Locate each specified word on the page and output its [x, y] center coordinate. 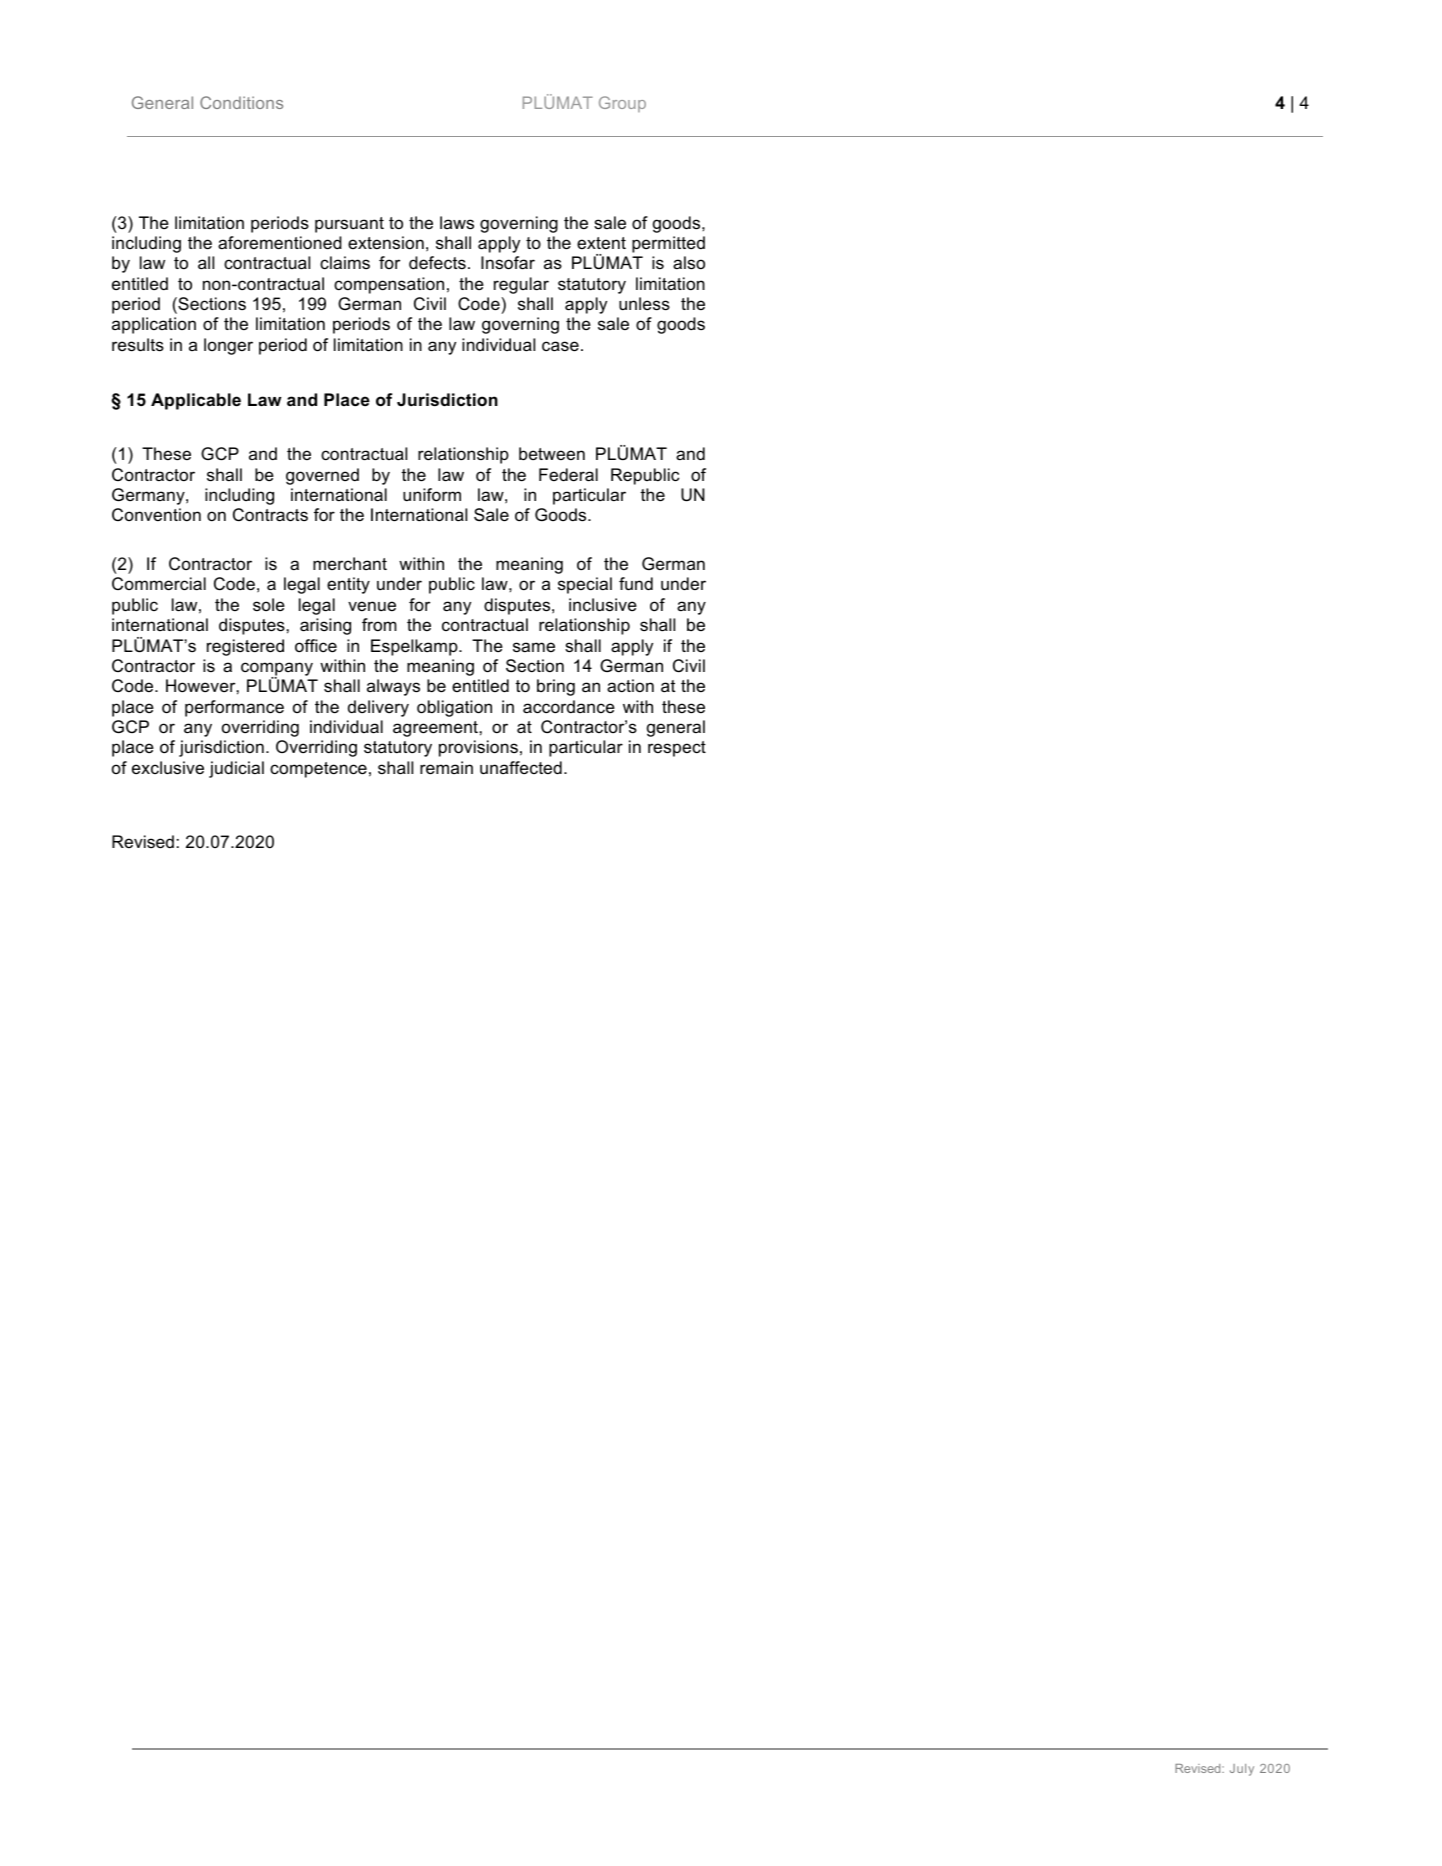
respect [677, 749]
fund [636, 584]
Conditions [241, 102]
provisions [478, 748]
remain [446, 768]
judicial [236, 769]
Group [622, 104]
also [689, 263]
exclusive [168, 768]
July [1242, 1770]
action [630, 685]
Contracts [270, 515]
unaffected [521, 768]
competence [318, 770]
